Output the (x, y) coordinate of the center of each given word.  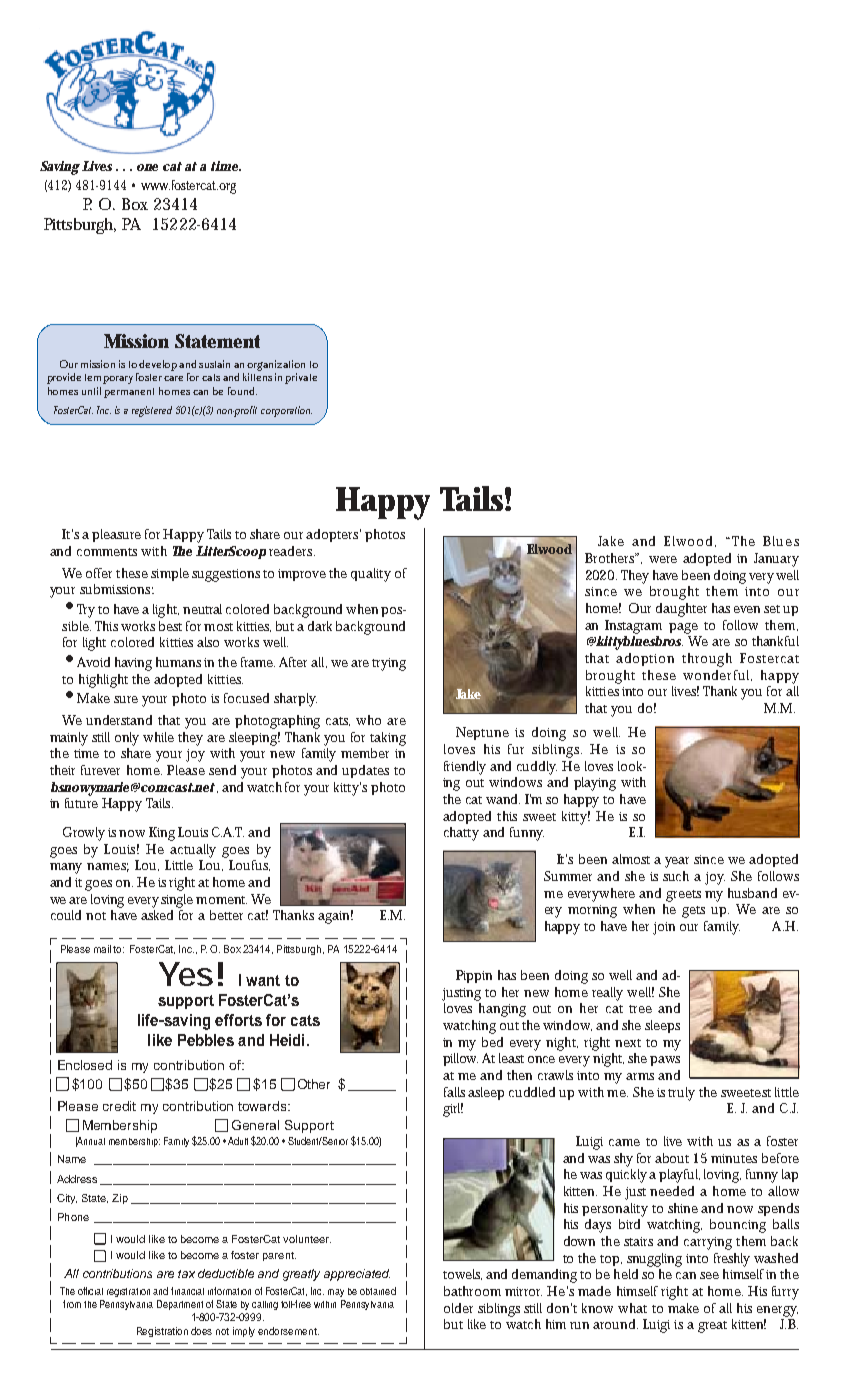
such (676, 876)
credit (119, 1106)
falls (454, 1092)
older (458, 1308)
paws (665, 1061)
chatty (461, 834)
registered (152, 411)
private (301, 378)
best (170, 626)
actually (193, 851)
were (663, 559)
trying (389, 664)
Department (180, 1305)
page (683, 628)
